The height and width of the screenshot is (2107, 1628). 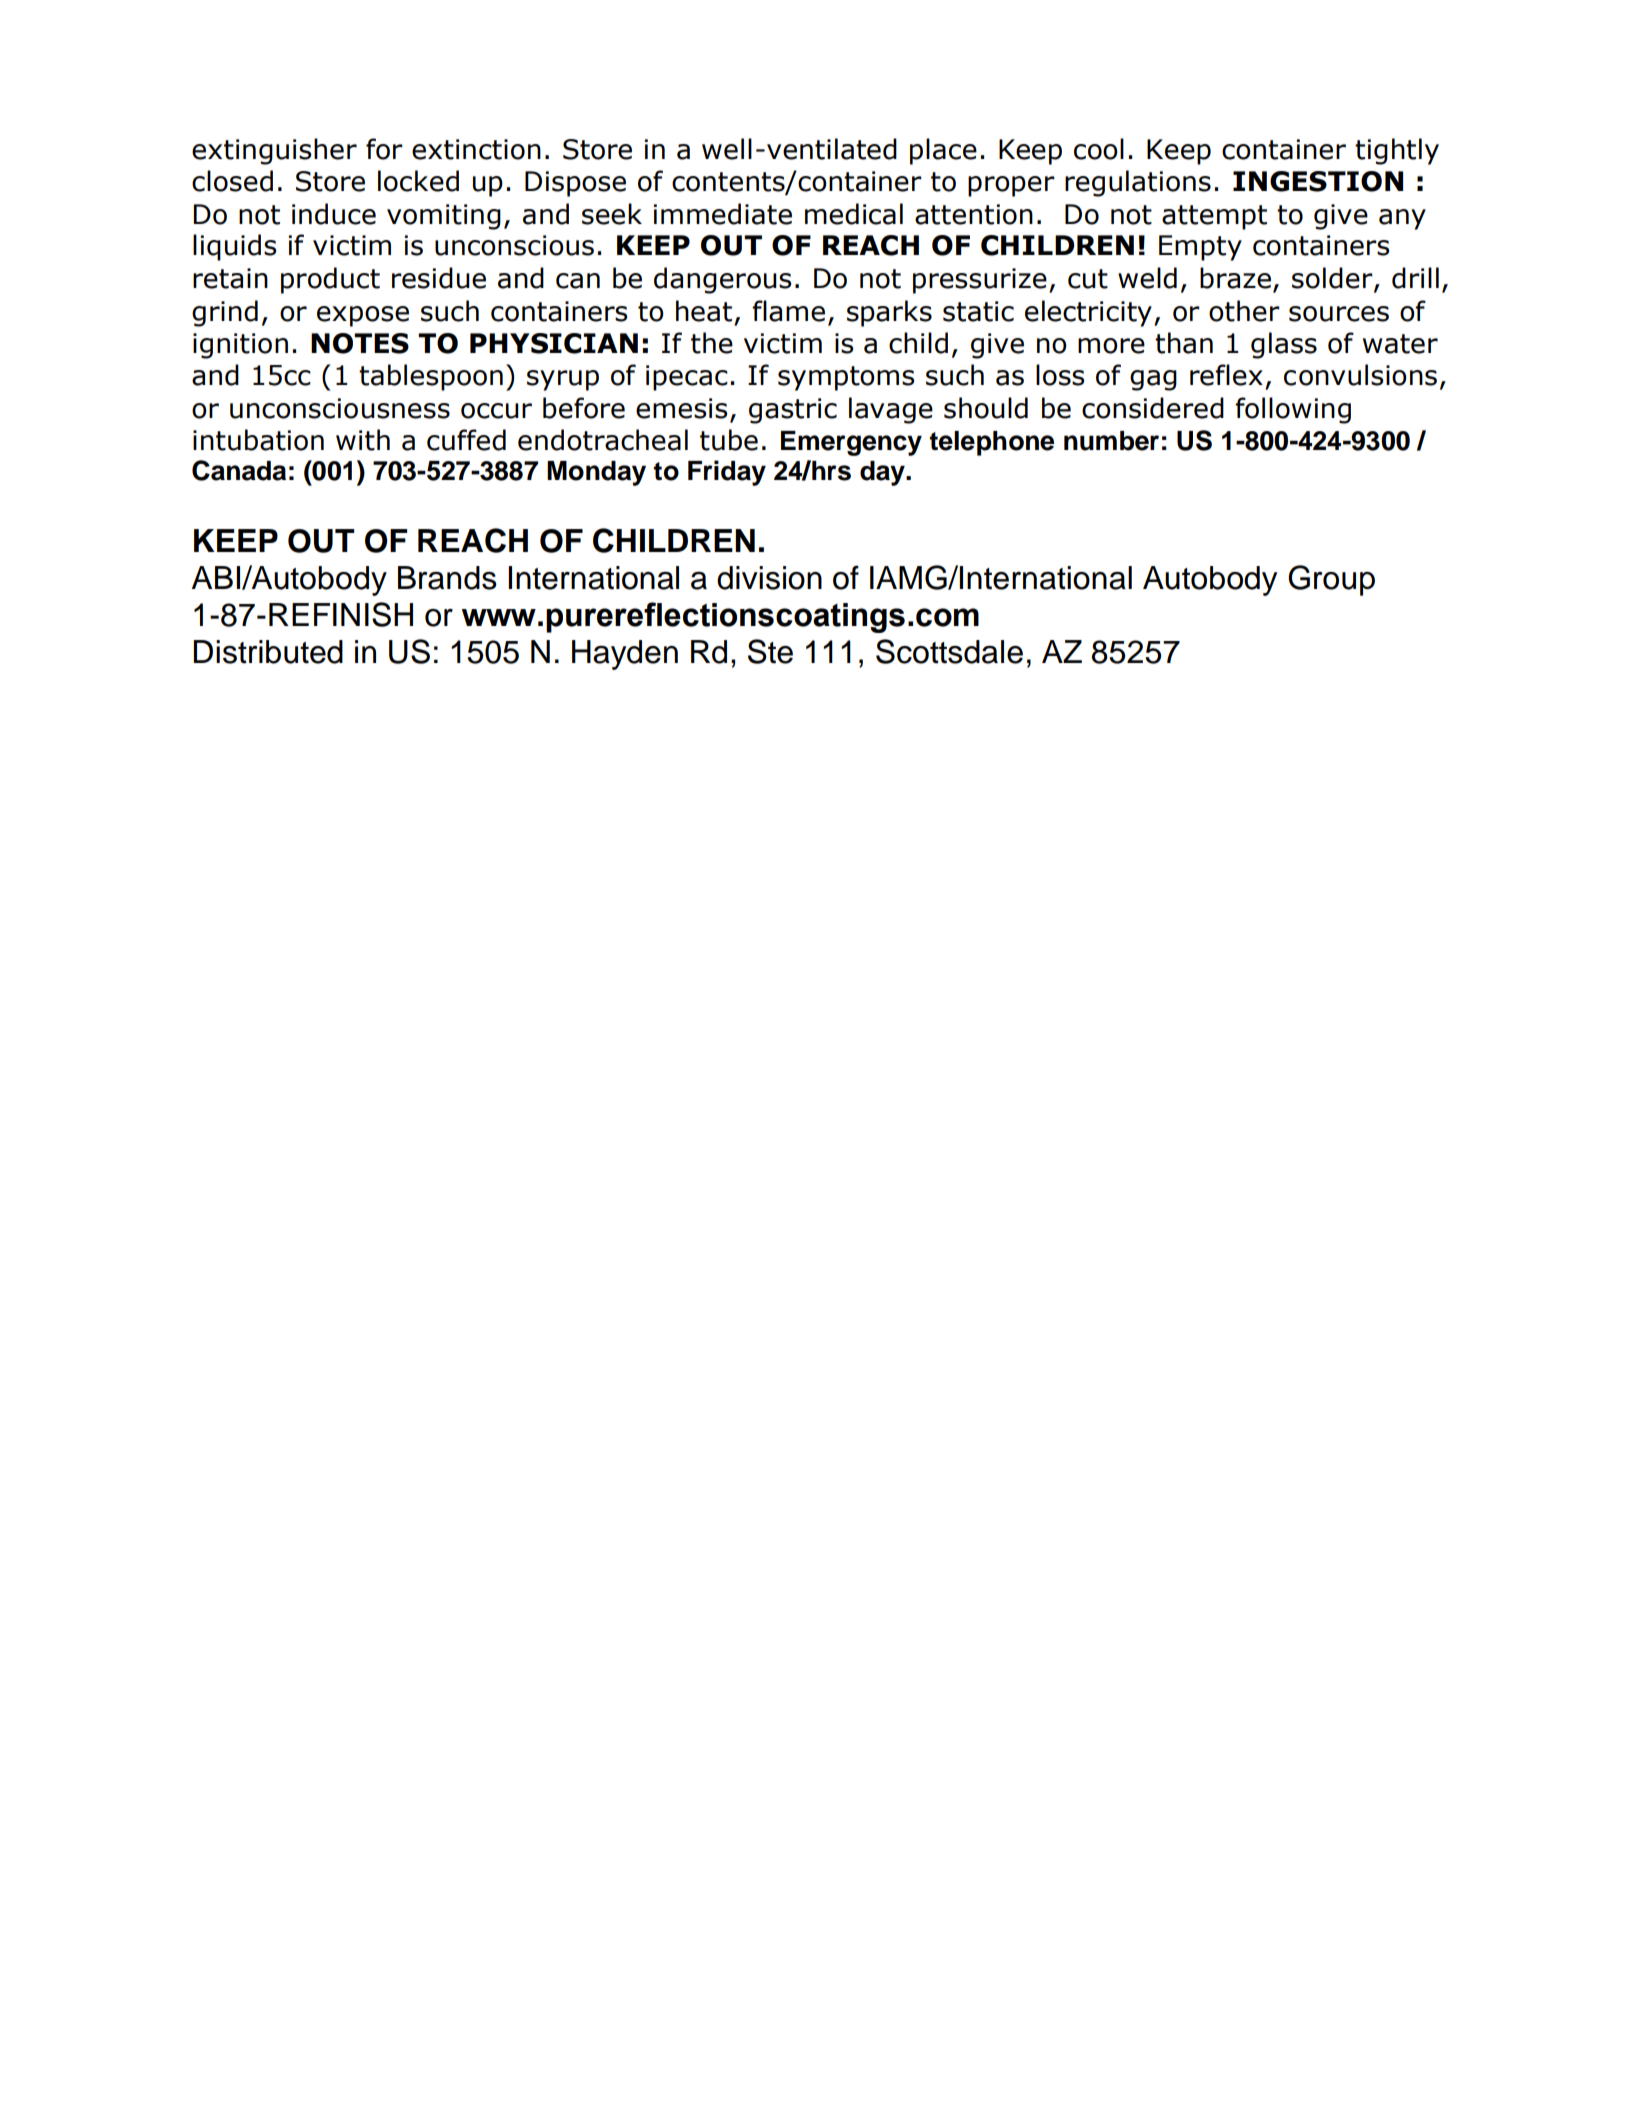 I want to click on tablespoon, so click(x=431, y=377).
